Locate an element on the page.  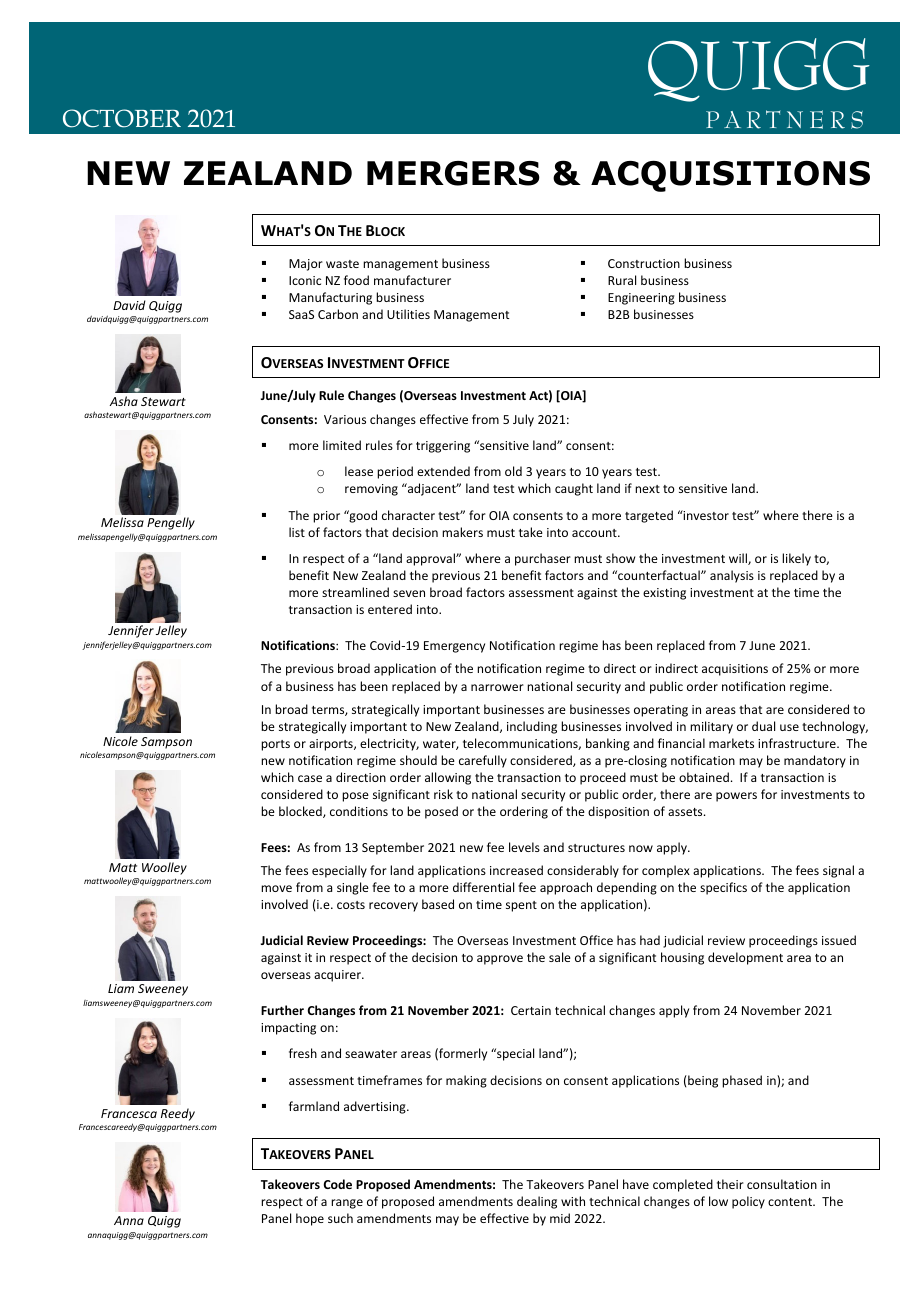
Various is located at coordinates (345, 419).
